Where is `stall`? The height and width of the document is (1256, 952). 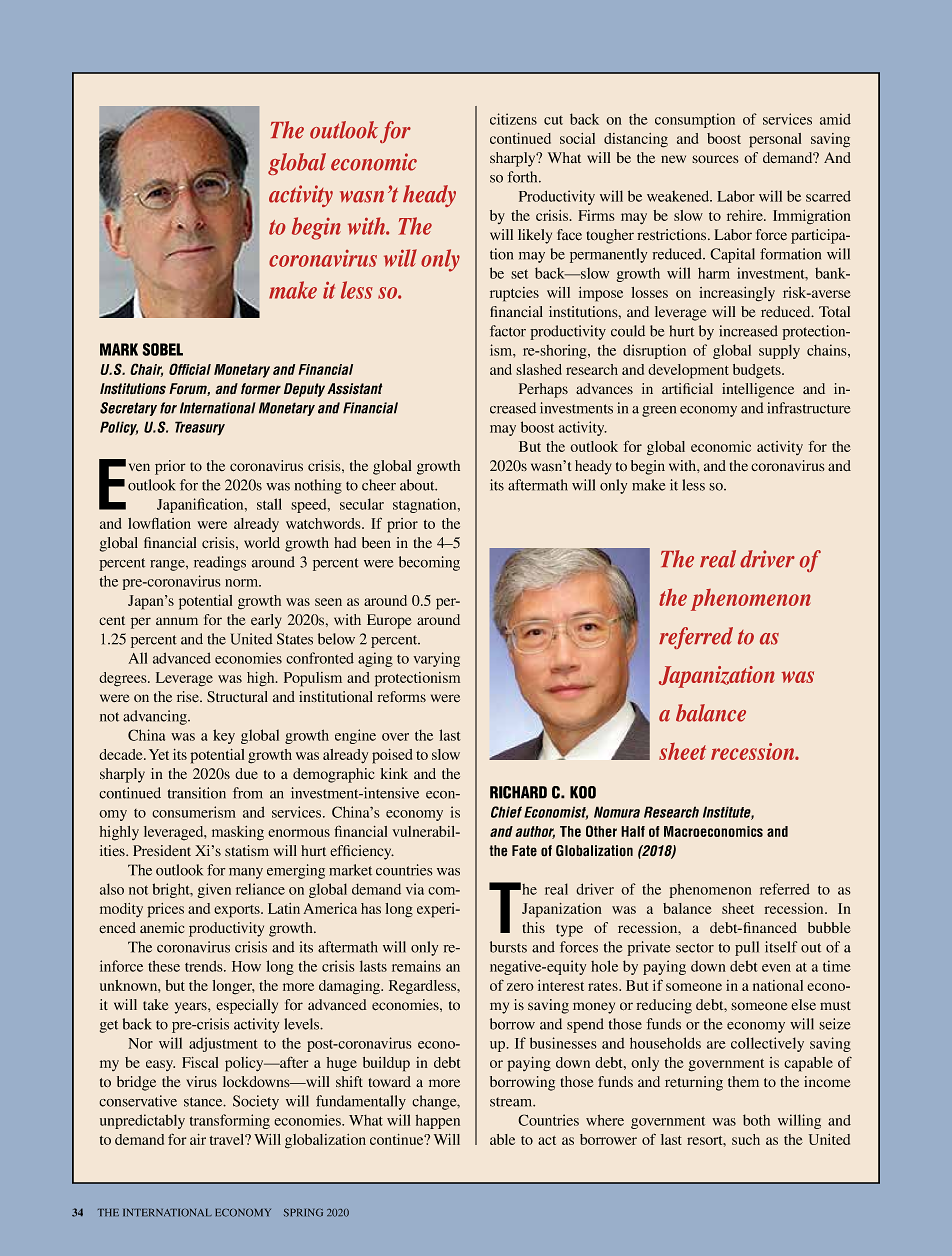 stall is located at coordinates (269, 504).
